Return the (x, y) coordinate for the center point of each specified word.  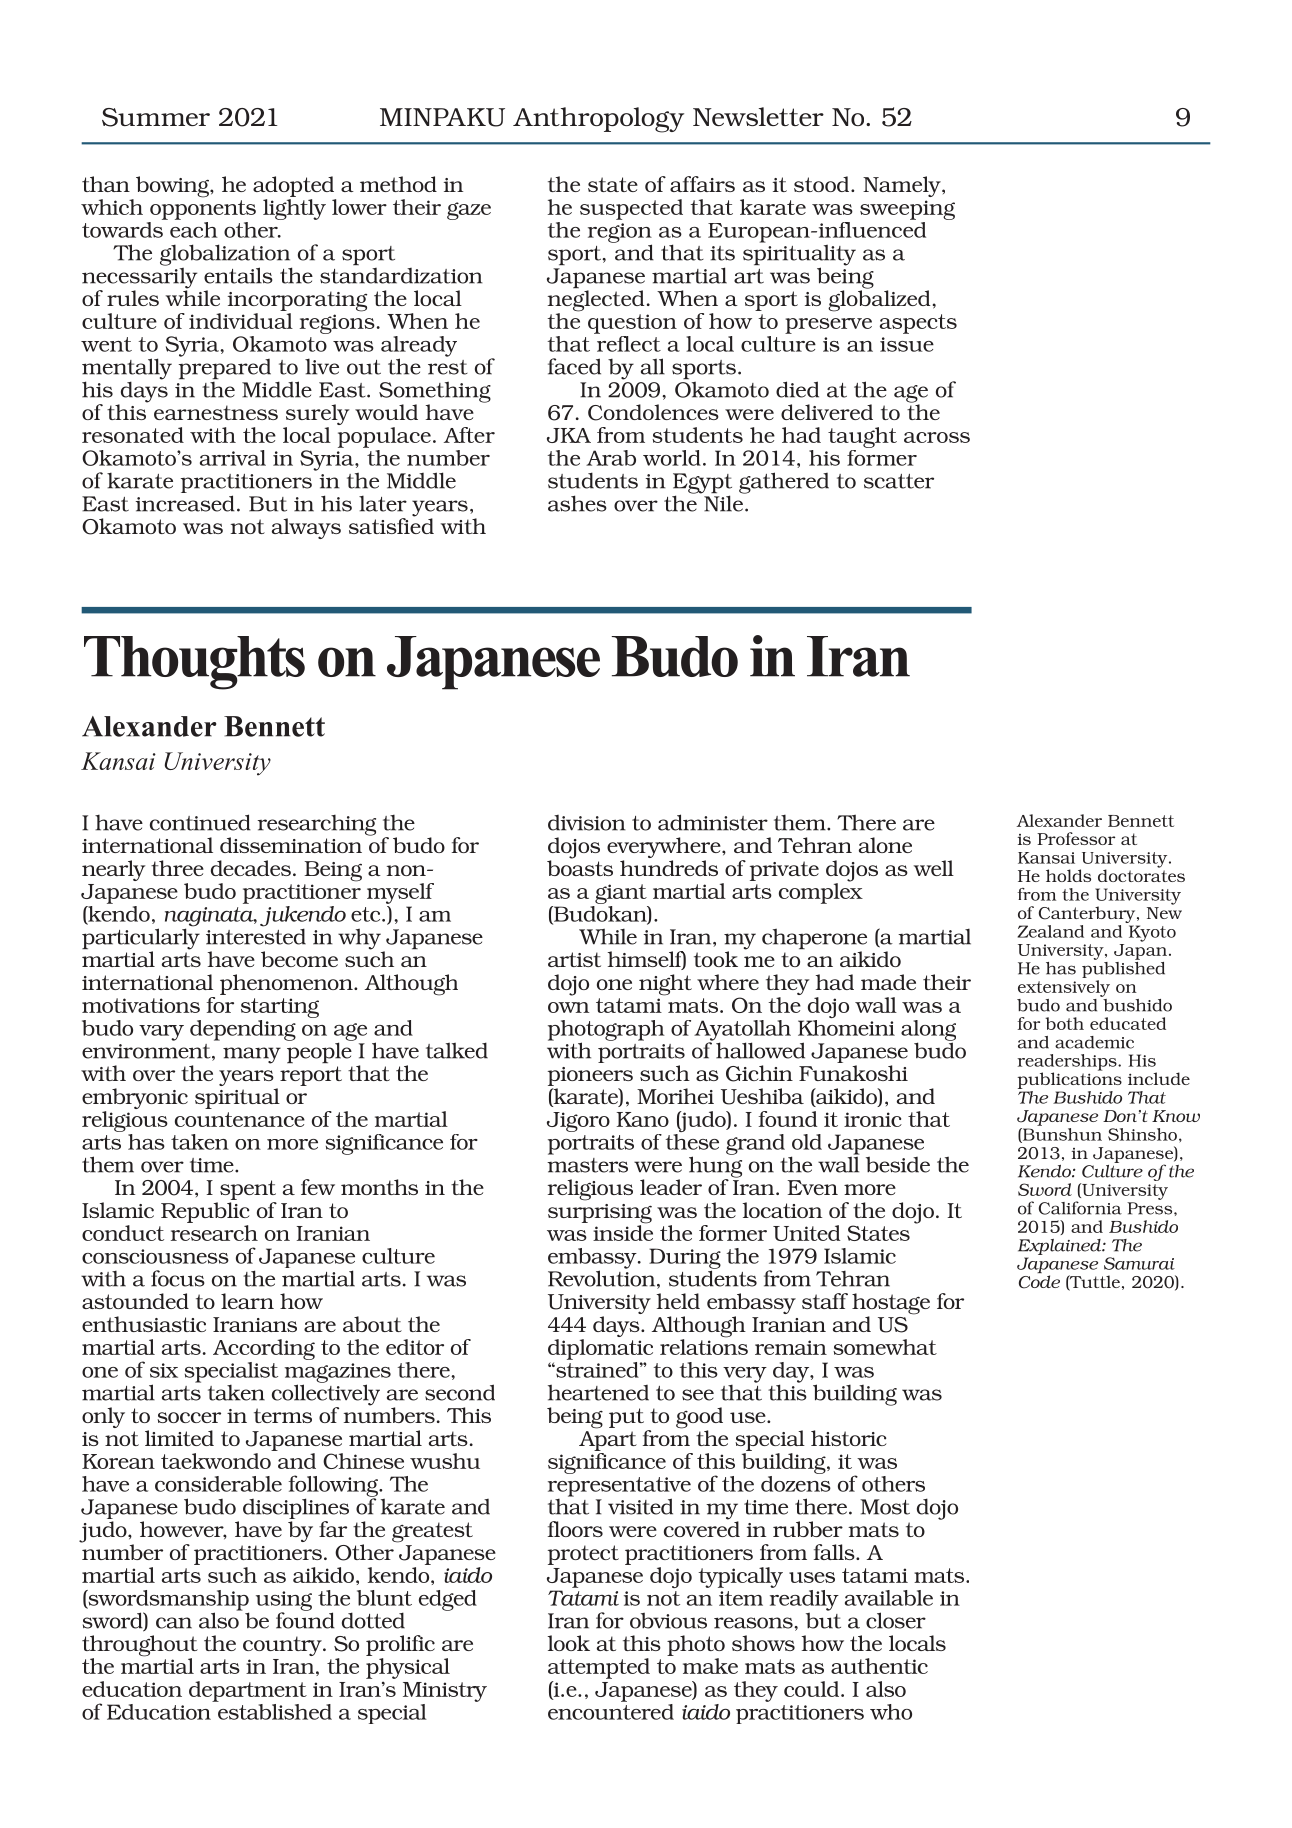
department (248, 1691)
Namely (903, 186)
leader (671, 1187)
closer (896, 1620)
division (587, 823)
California (1080, 1208)
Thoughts (194, 663)
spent (248, 1190)
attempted (599, 1668)
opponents (203, 210)
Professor (1076, 838)
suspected (631, 209)
